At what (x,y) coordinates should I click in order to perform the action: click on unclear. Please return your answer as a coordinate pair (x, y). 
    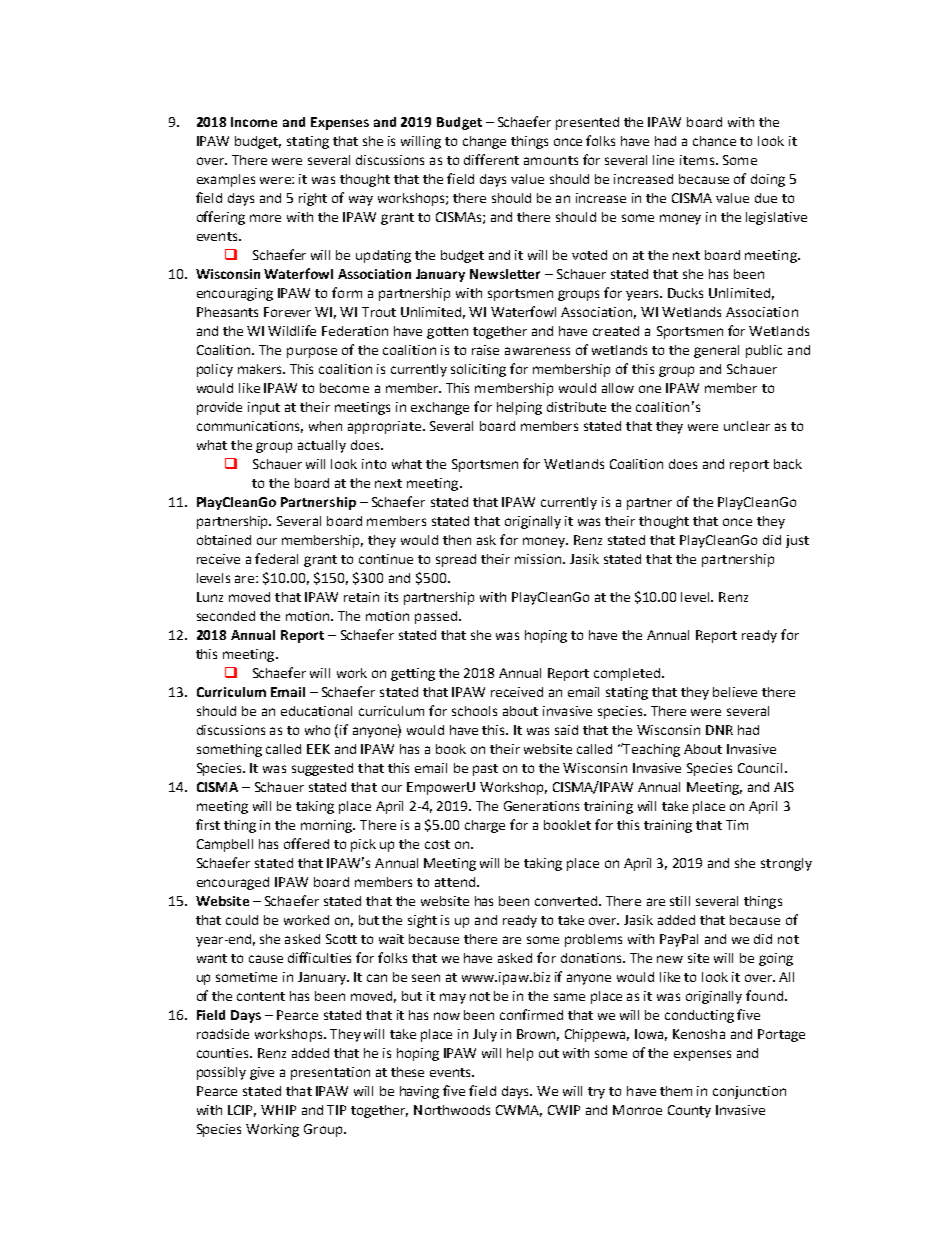
    Looking at the image, I should click on (747, 426).
